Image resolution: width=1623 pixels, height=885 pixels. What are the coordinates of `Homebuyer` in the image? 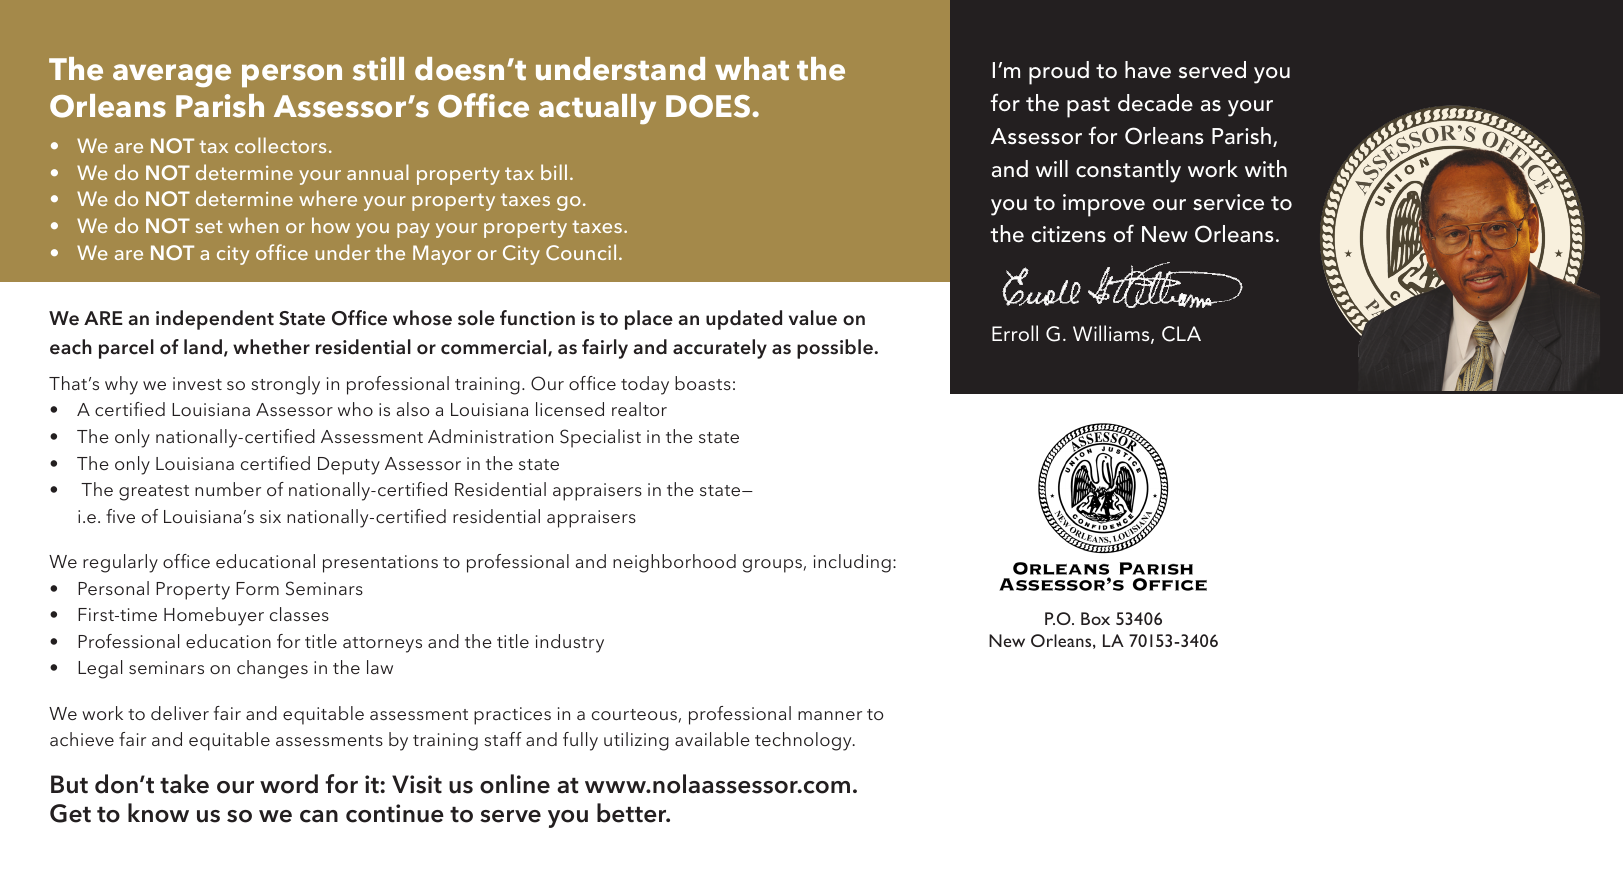 It's located at (214, 616).
